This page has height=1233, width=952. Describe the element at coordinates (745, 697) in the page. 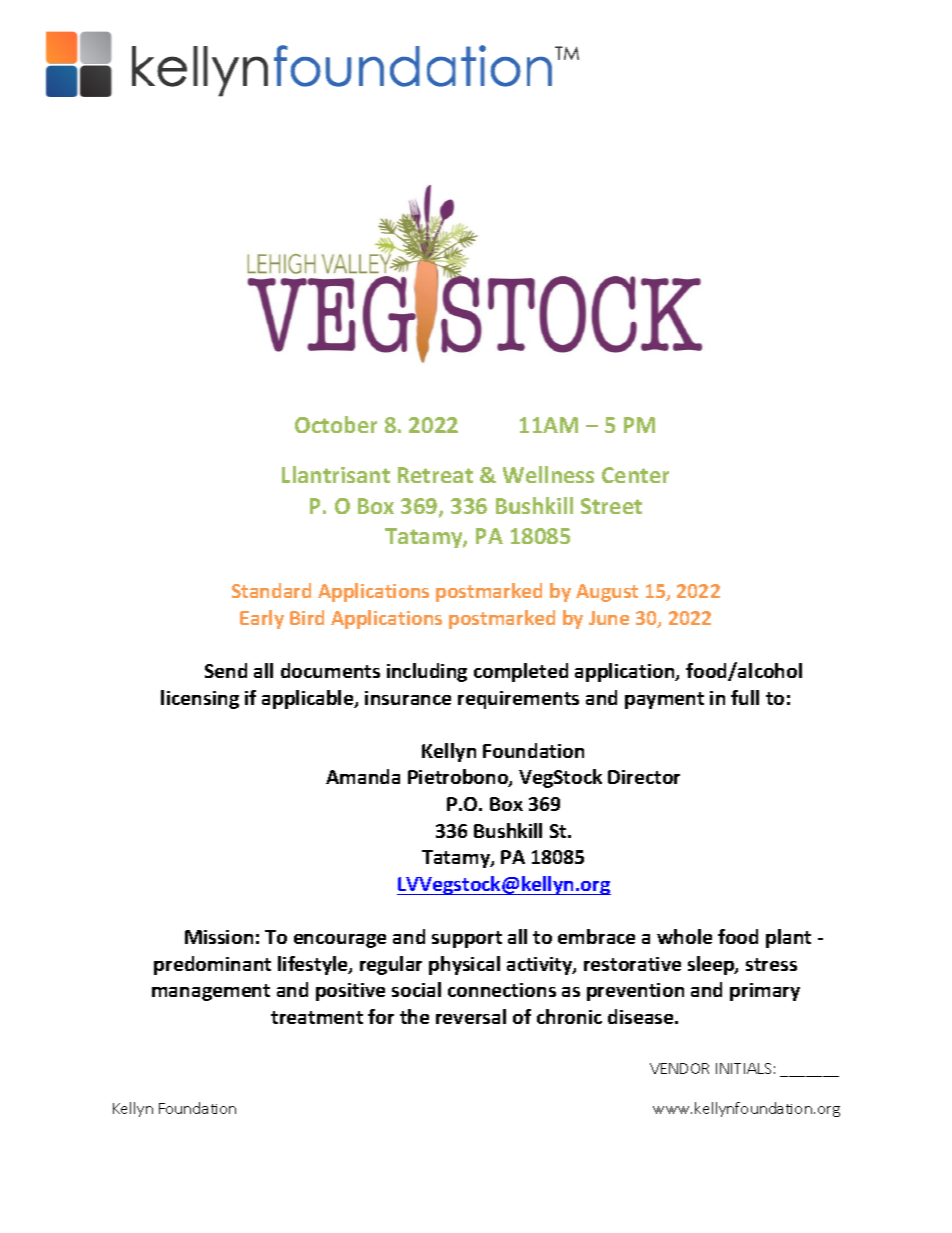

I see `full` at that location.
